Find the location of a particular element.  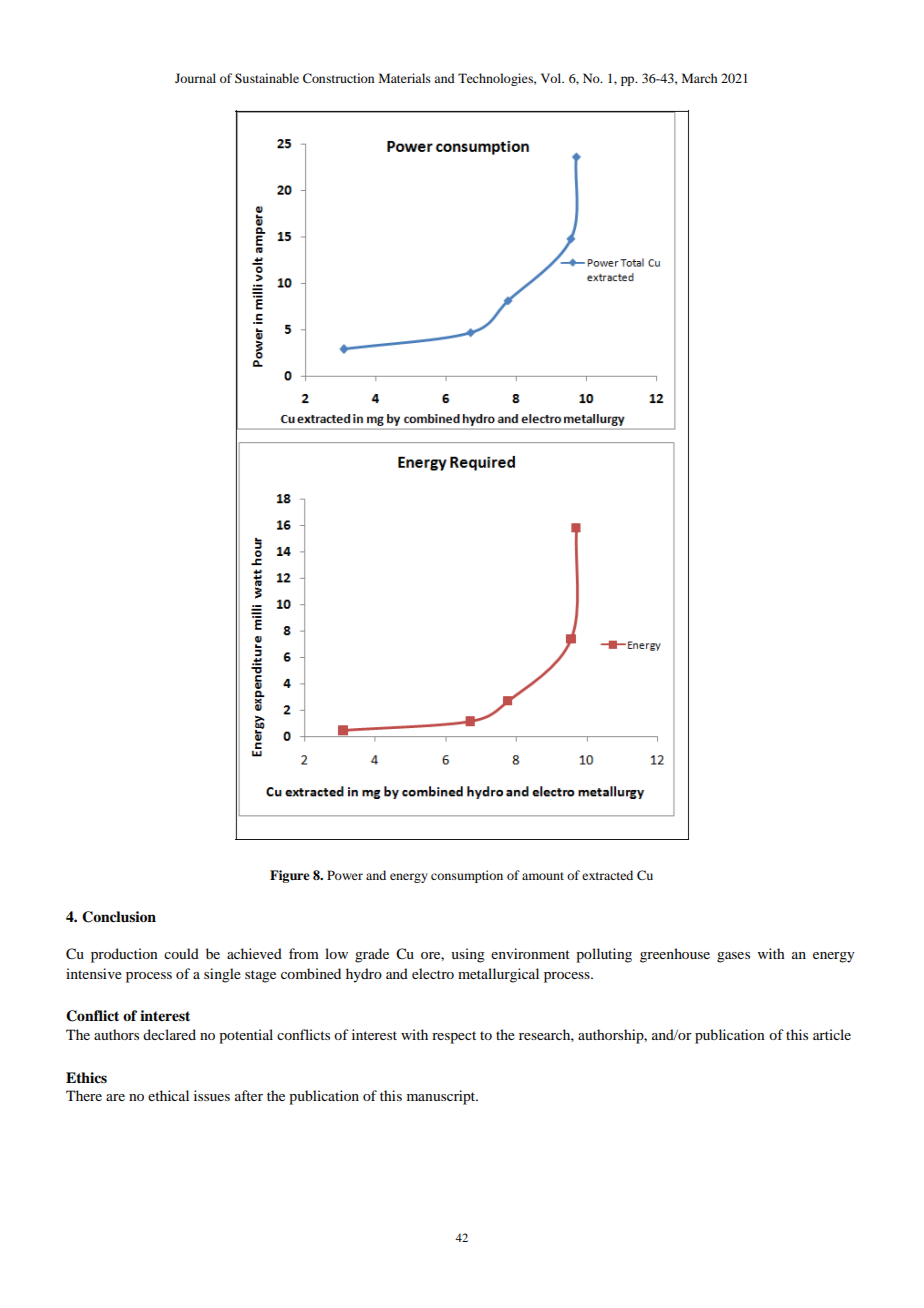

ethical is located at coordinates (168, 1095).
